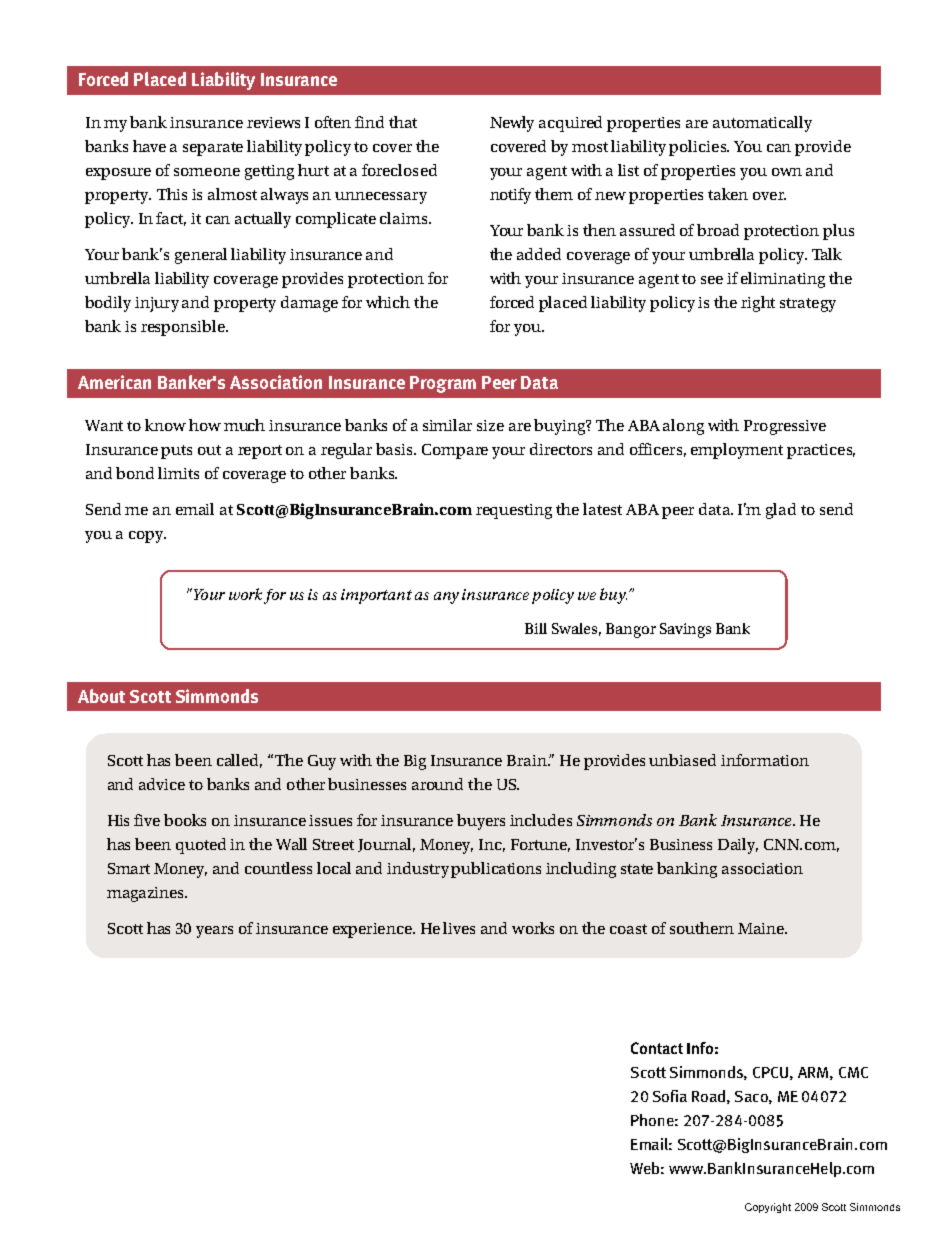 This screenshot has width=952, height=1233. I want to click on buyers, so click(481, 822).
